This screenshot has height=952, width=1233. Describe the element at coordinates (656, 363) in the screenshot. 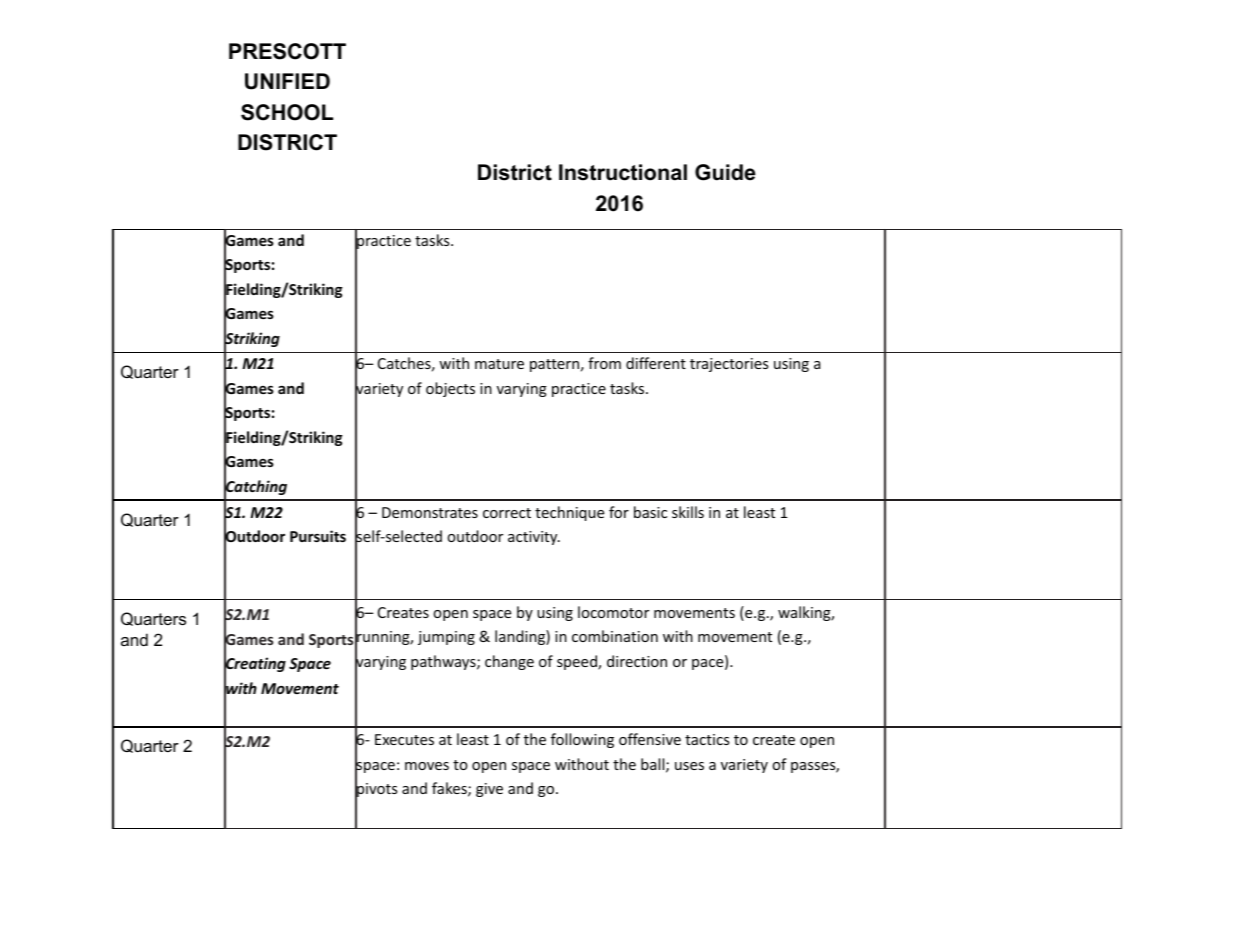

I see `different` at that location.
